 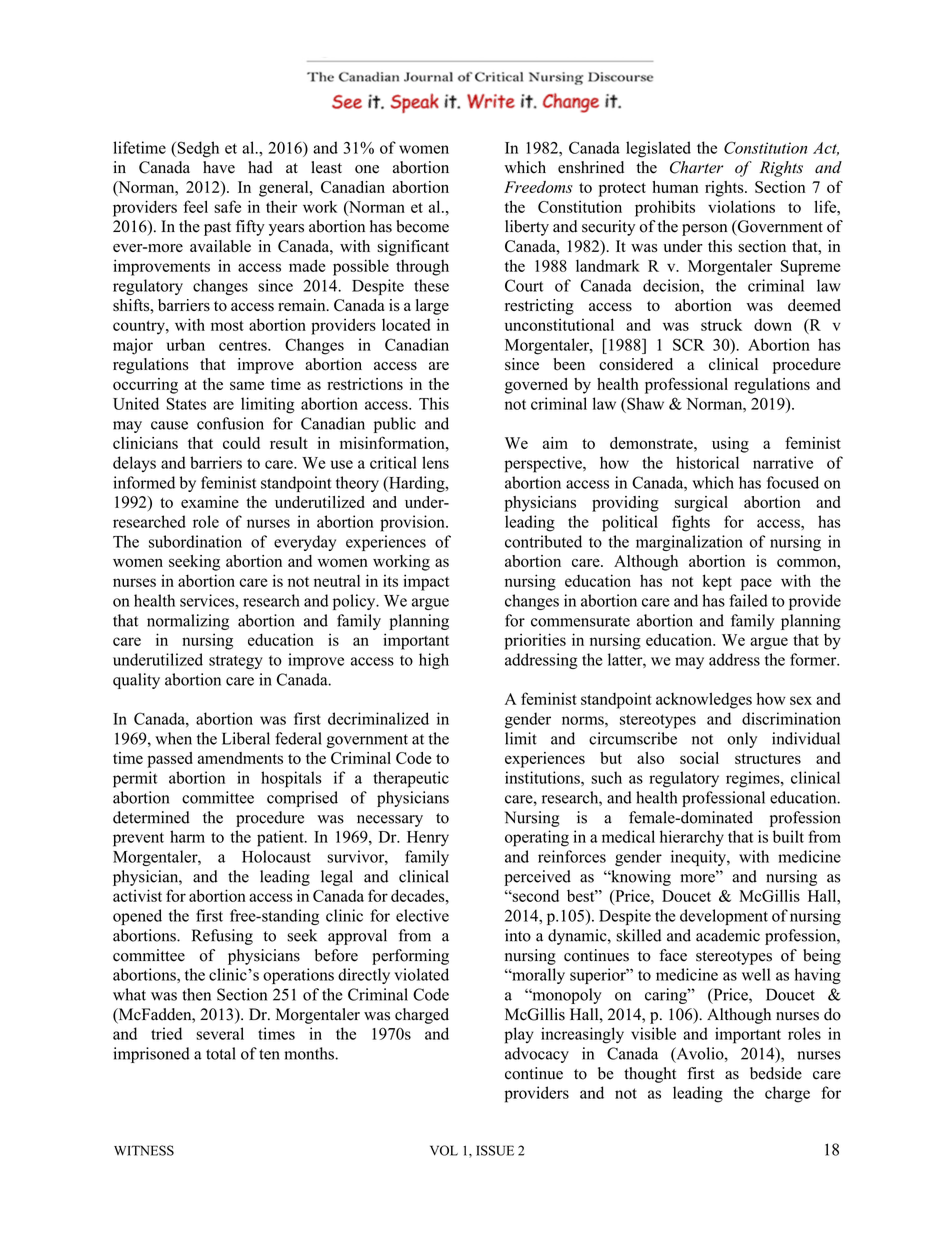 I want to click on have, so click(x=219, y=167).
